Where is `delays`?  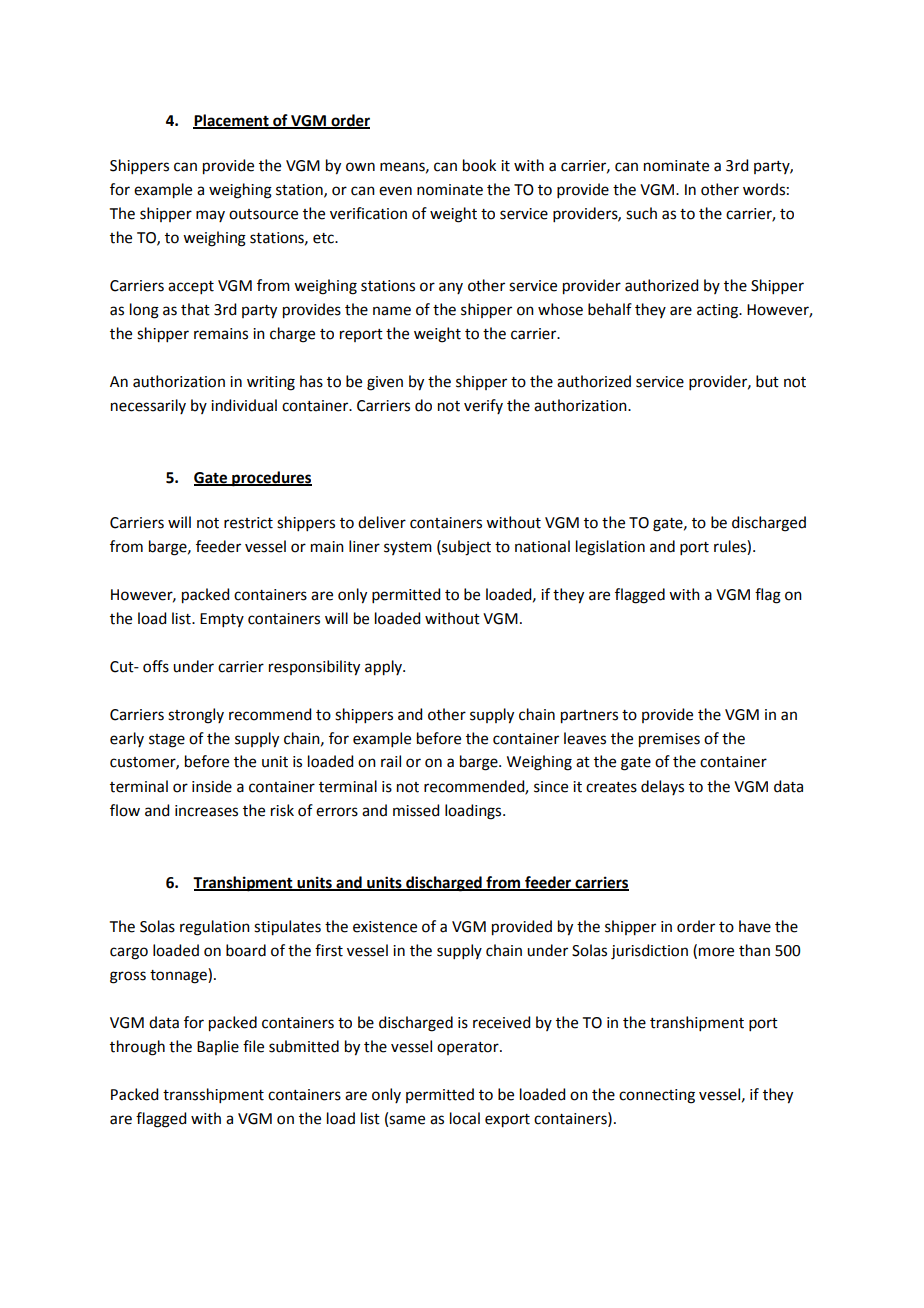 delays is located at coordinates (662, 787).
